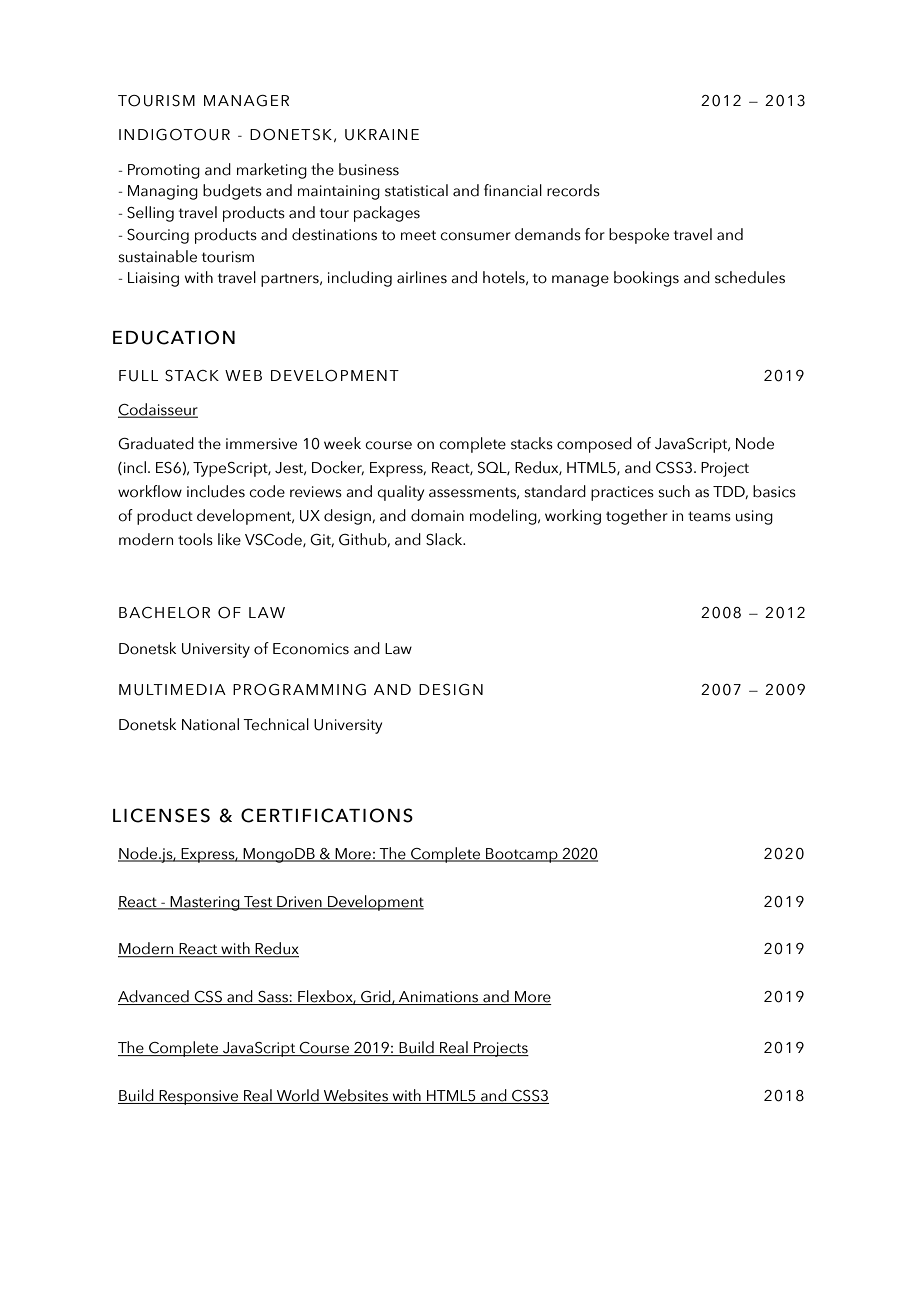  I want to click on bespoke, so click(639, 236).
